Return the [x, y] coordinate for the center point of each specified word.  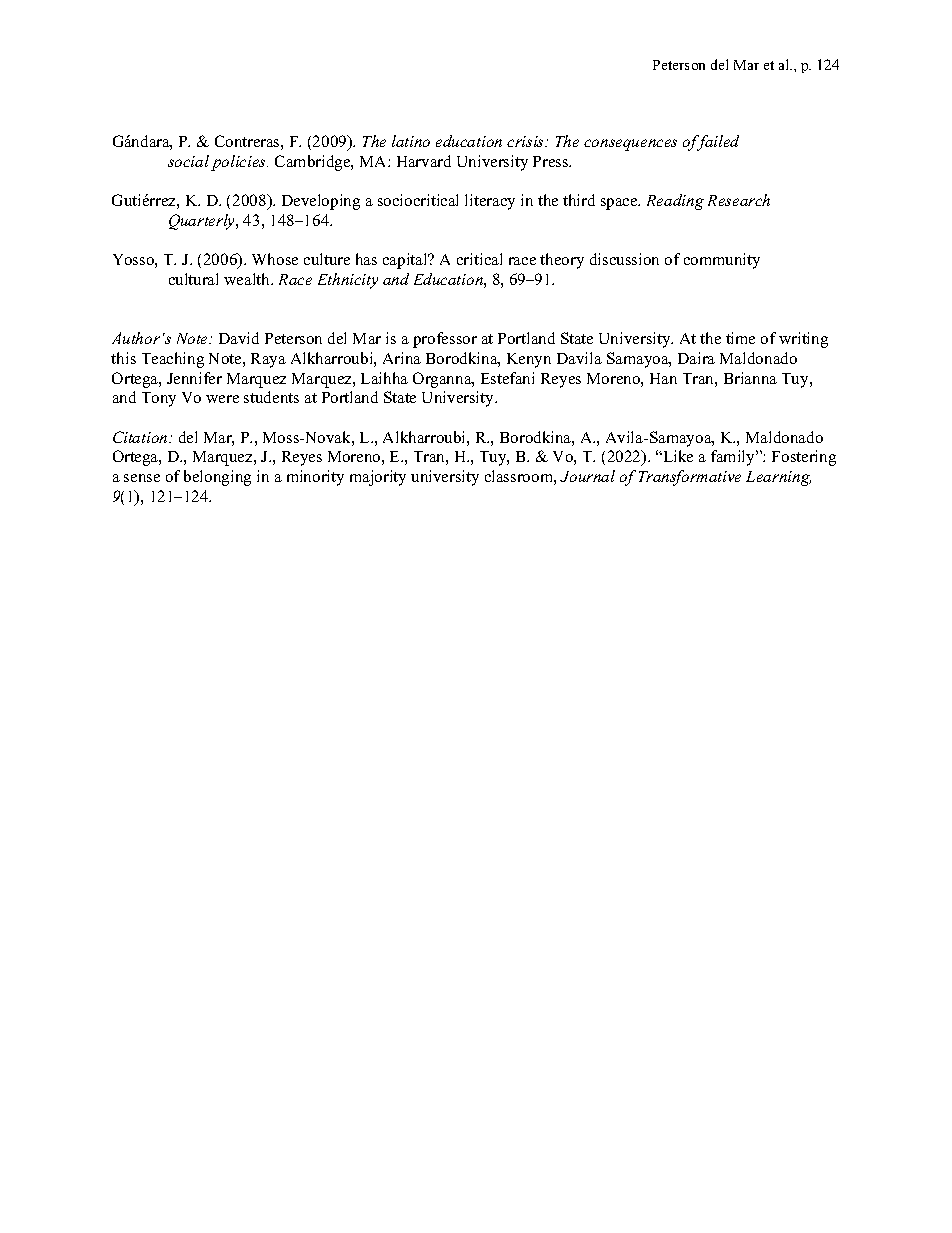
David [239, 338]
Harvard [424, 161]
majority [378, 478]
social [188, 161]
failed [717, 143]
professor [445, 340]
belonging [217, 478]
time [740, 338]
